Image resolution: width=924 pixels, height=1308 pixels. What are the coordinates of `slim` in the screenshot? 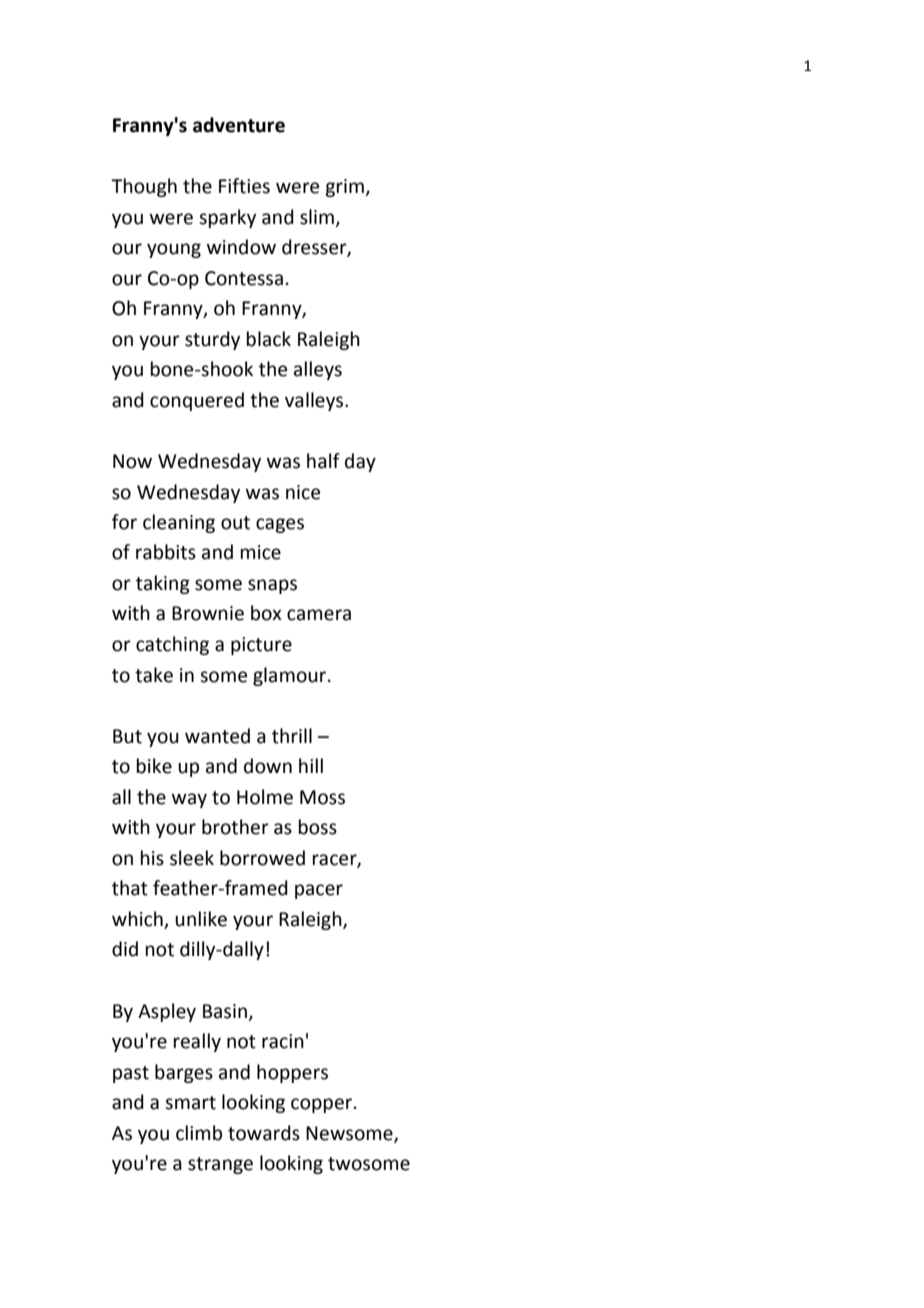 It's located at (317, 217).
